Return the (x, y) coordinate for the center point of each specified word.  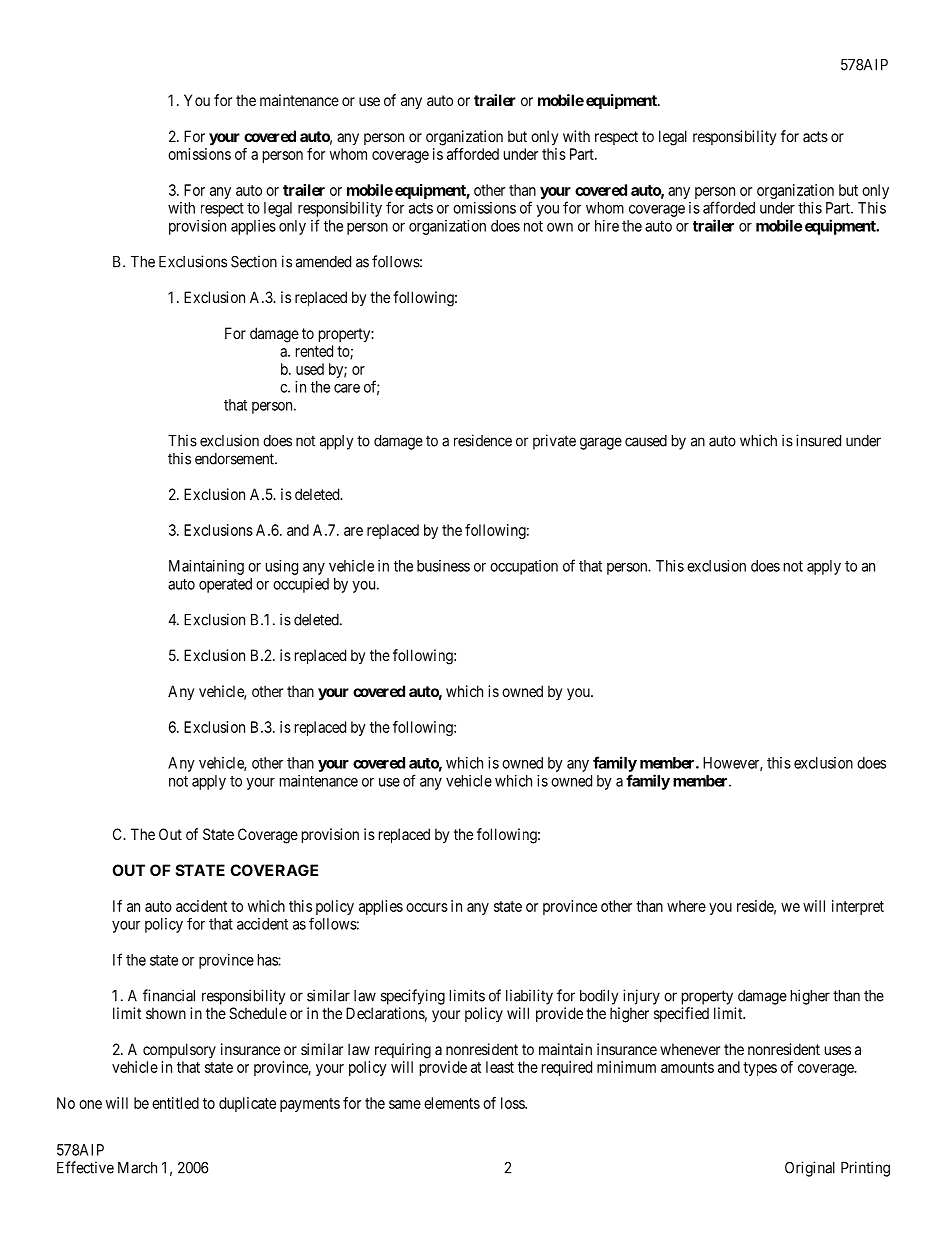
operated (225, 585)
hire (607, 226)
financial (169, 995)
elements (452, 1103)
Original (810, 1169)
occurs (427, 907)
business (443, 566)
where (686, 906)
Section (254, 261)
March (137, 1168)
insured (818, 440)
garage (601, 443)
